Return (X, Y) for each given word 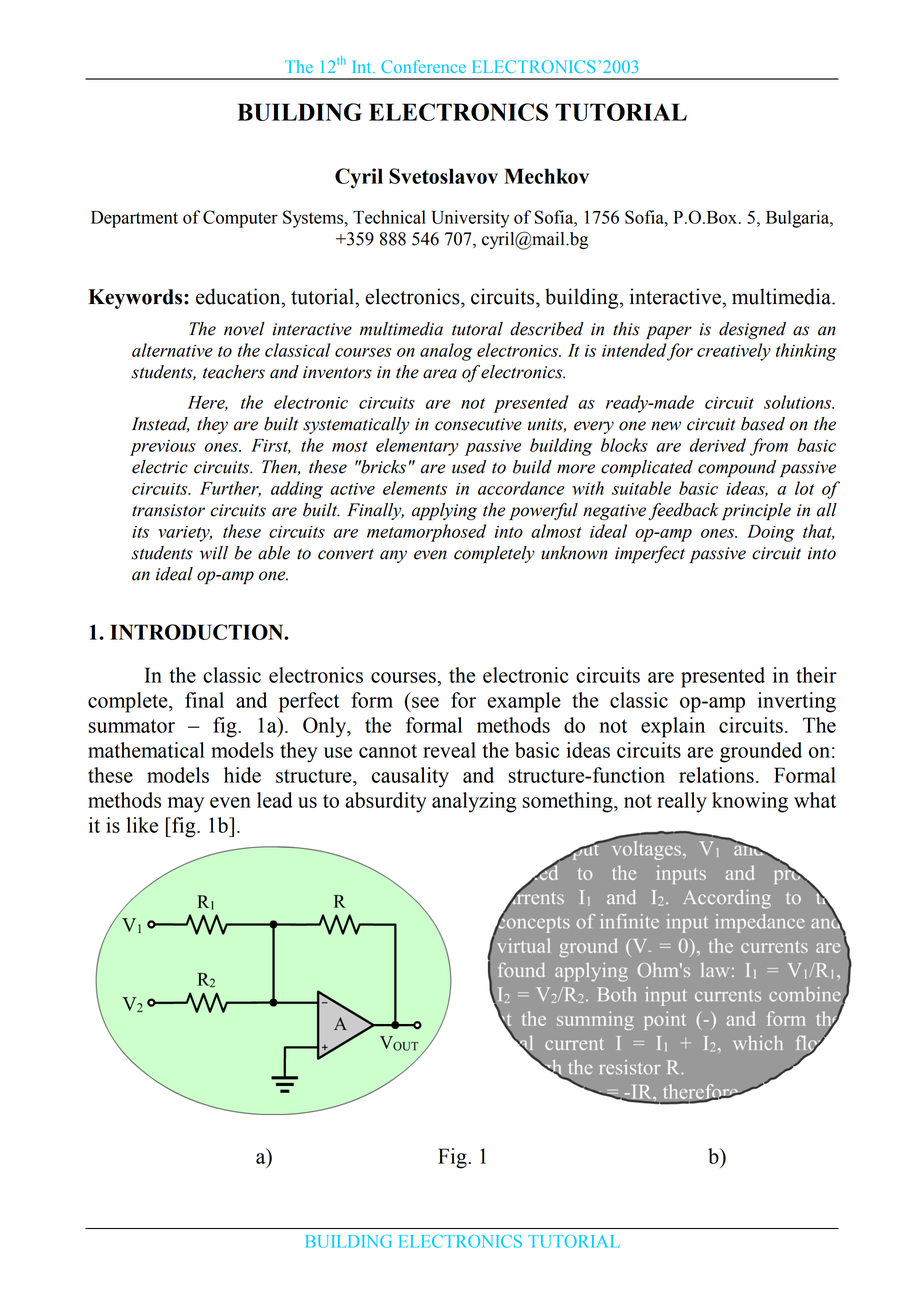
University (470, 219)
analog (446, 352)
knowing (750, 802)
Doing (771, 533)
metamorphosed (426, 533)
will (214, 553)
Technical (389, 217)
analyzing (474, 802)
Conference (423, 66)
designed (752, 331)
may (186, 805)
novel (244, 329)
